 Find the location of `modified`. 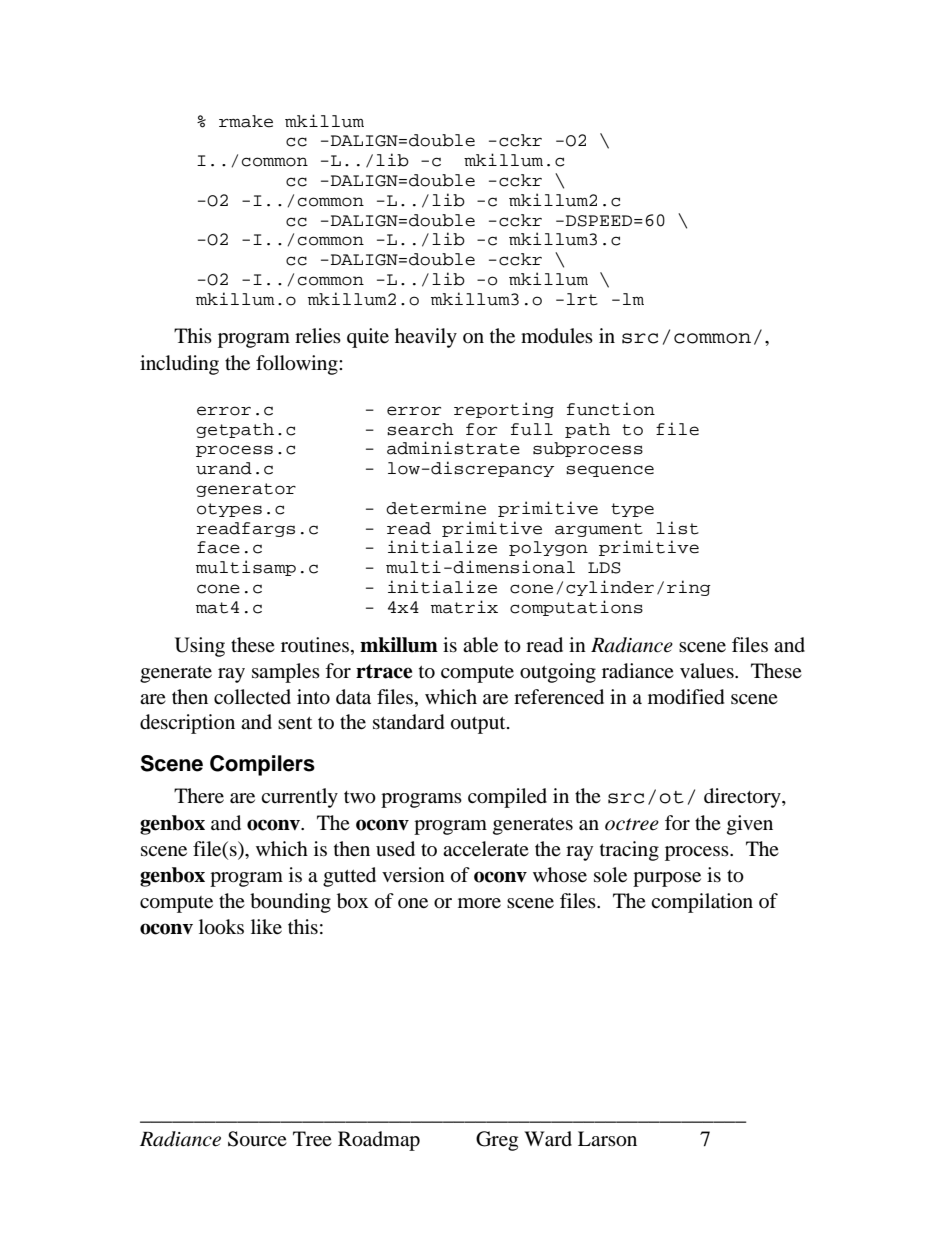

modified is located at coordinates (686, 697).
